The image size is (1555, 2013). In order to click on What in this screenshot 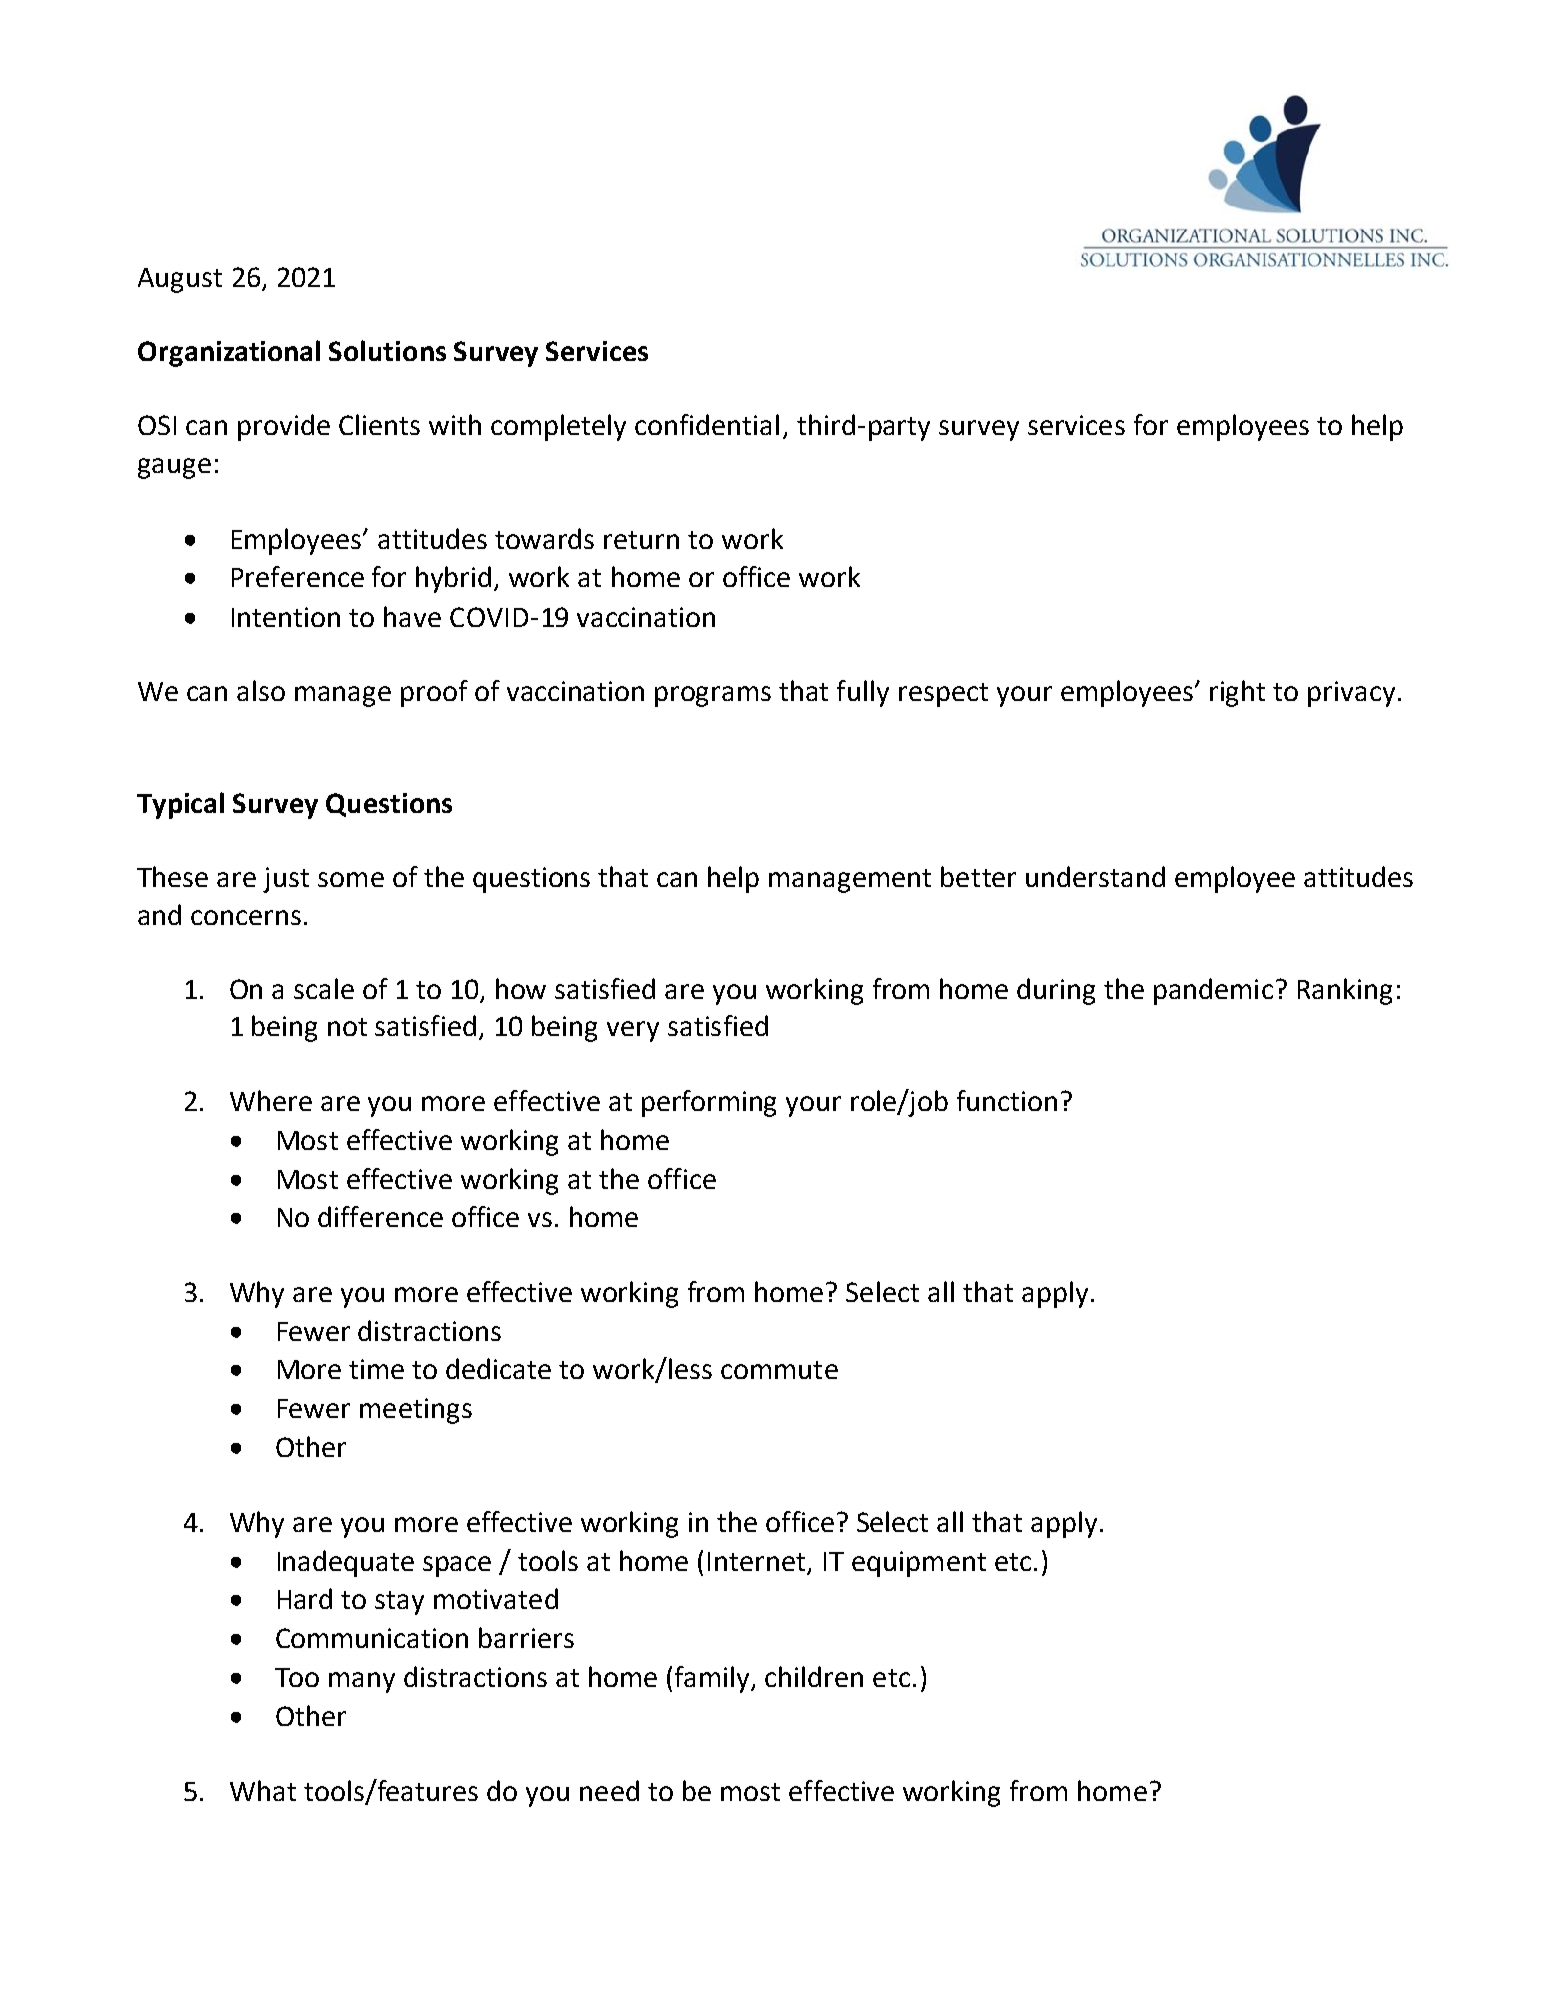, I will do `click(263, 1790)`.
